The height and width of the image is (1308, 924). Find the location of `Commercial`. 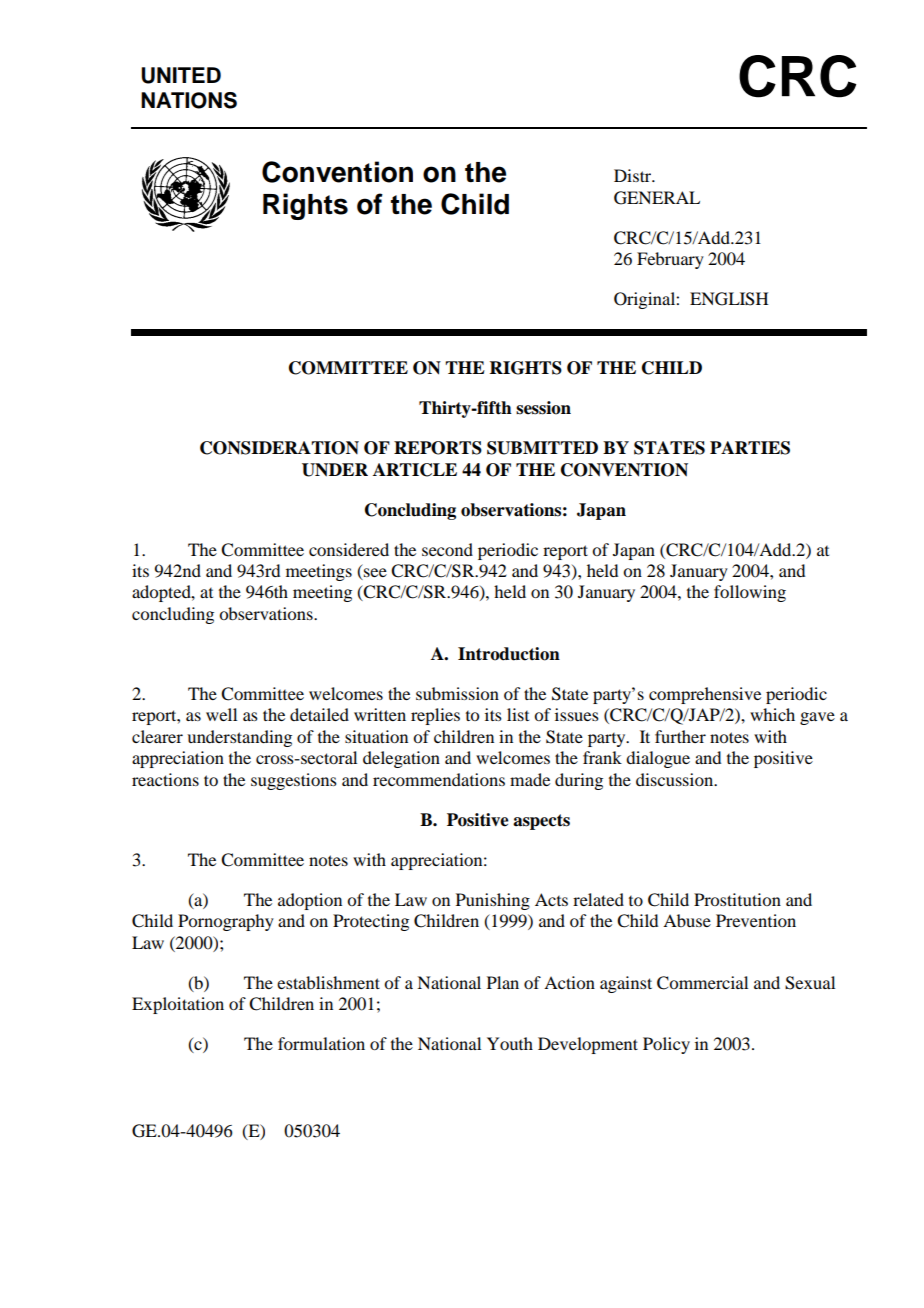

Commercial is located at coordinates (702, 983).
